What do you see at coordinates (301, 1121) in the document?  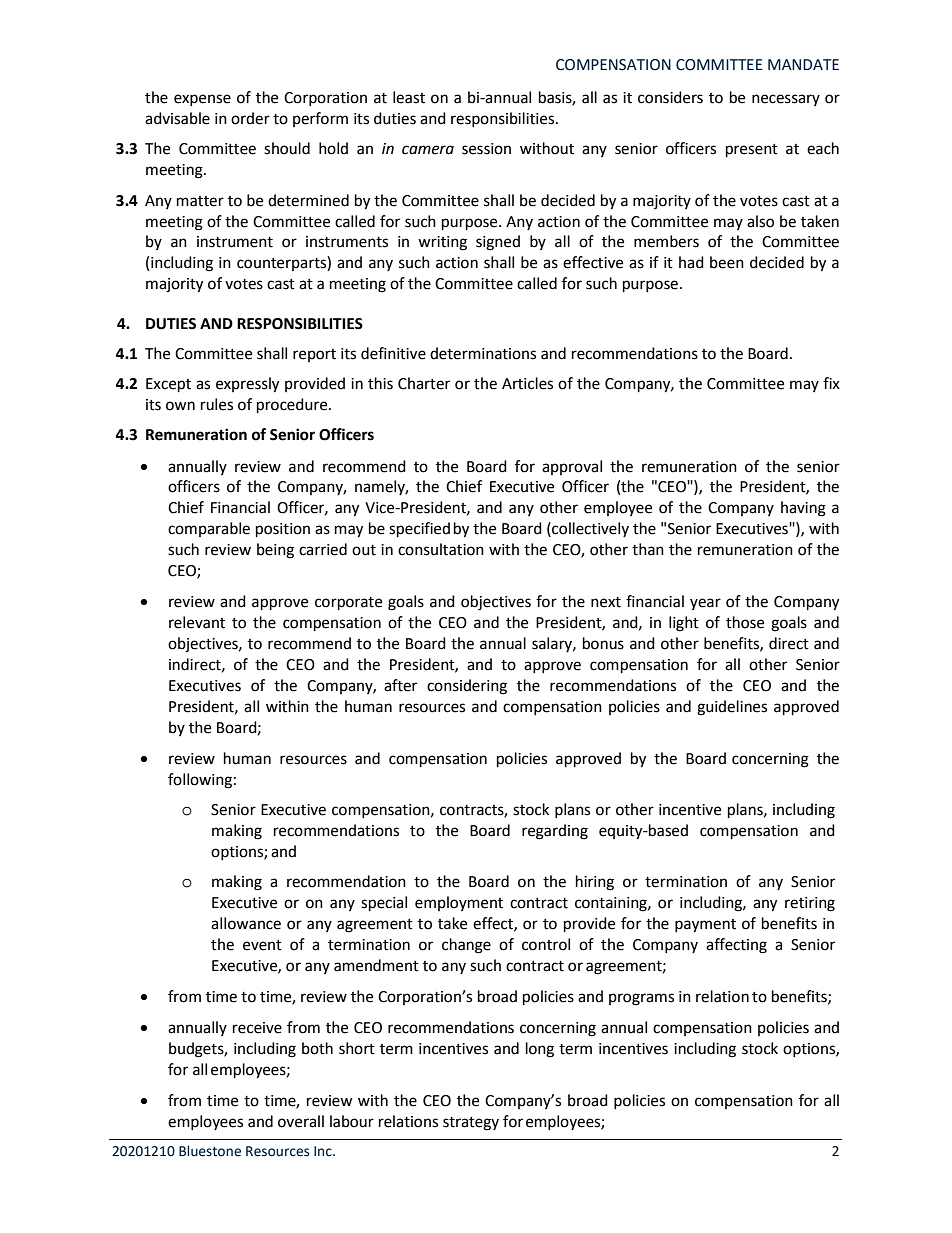 I see `overall` at bounding box center [301, 1121].
